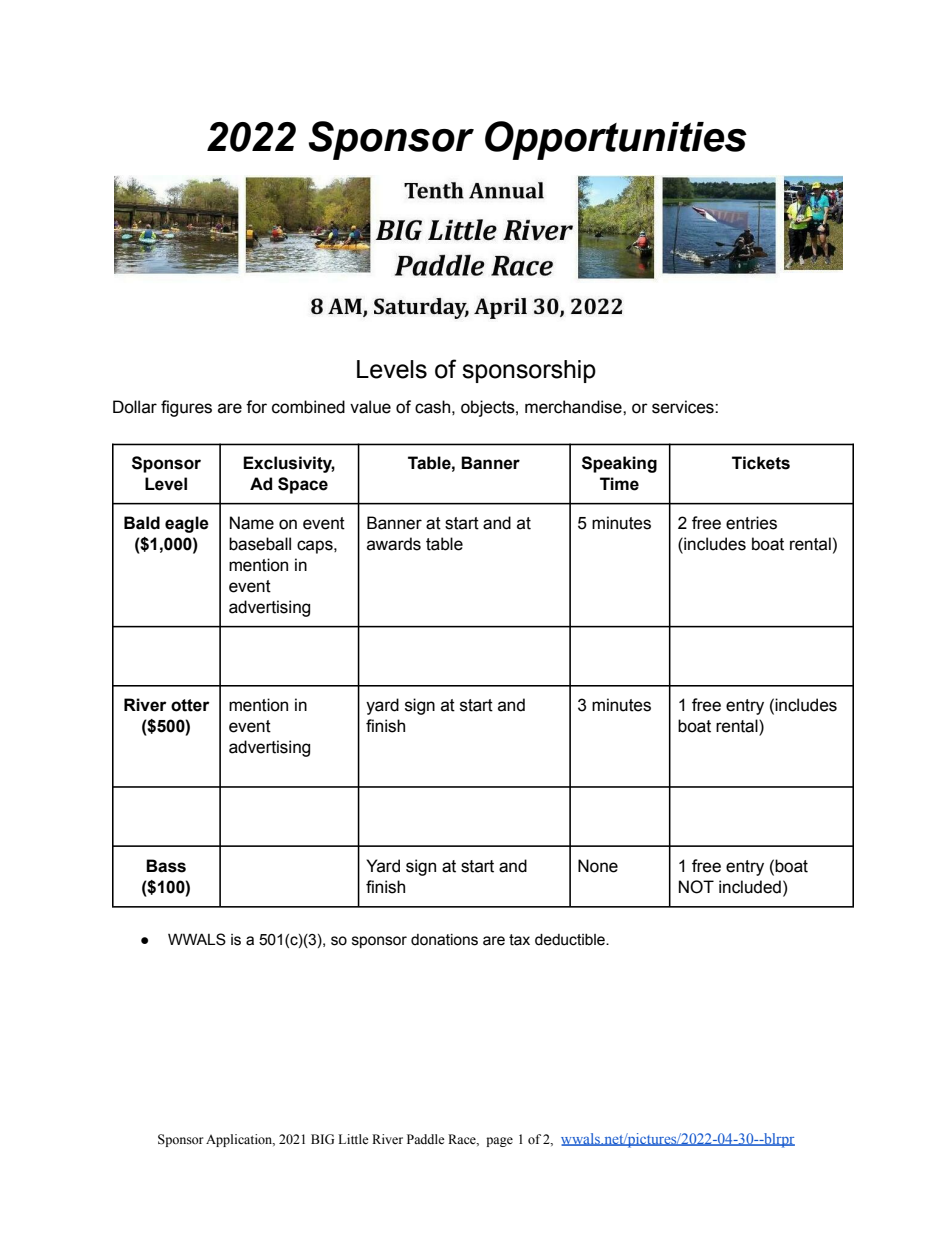 Image resolution: width=952 pixels, height=1233 pixels. I want to click on baseball, so click(260, 544).
